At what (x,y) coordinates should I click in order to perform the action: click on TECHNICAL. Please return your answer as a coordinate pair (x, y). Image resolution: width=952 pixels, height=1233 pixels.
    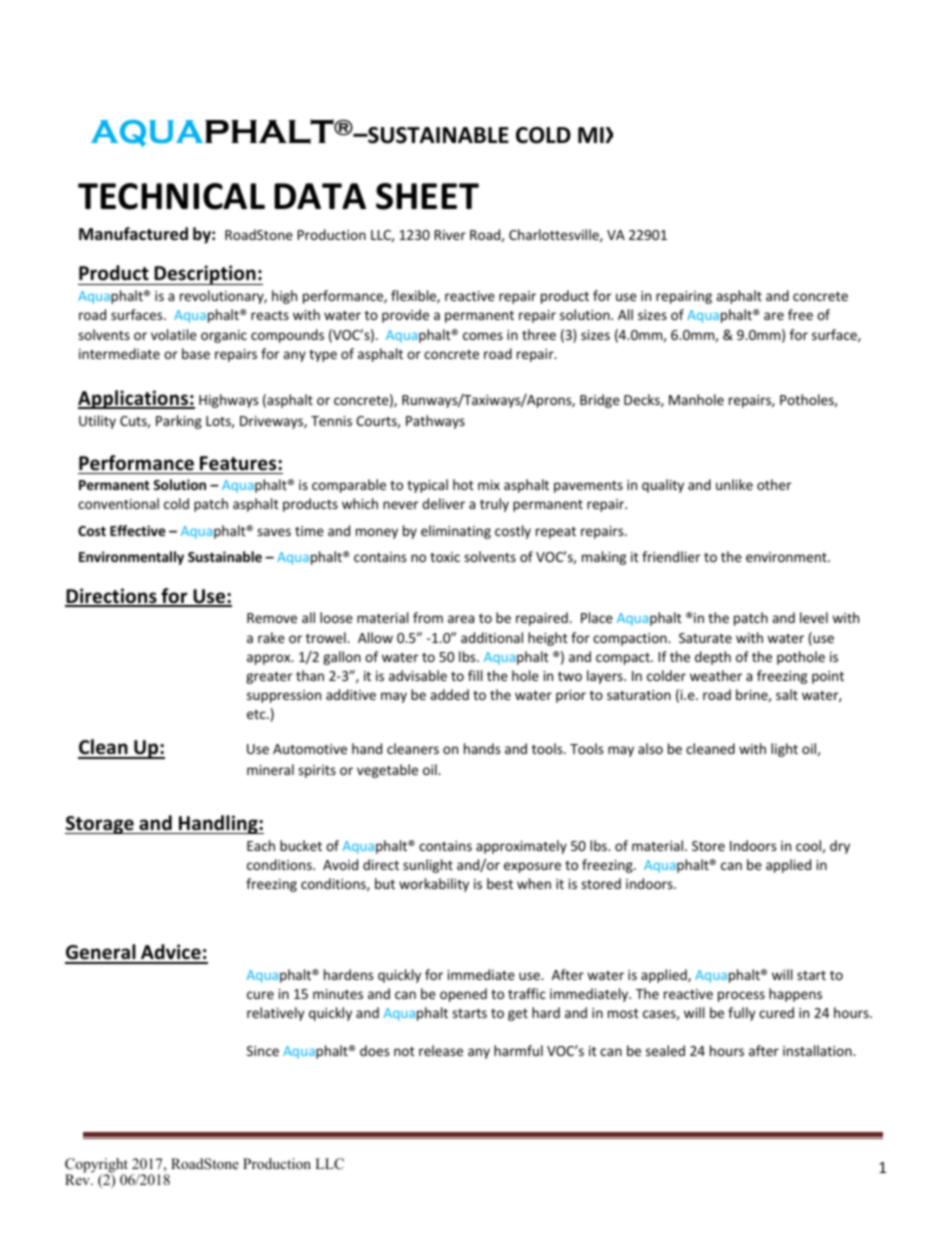
    Looking at the image, I should click on (171, 196).
